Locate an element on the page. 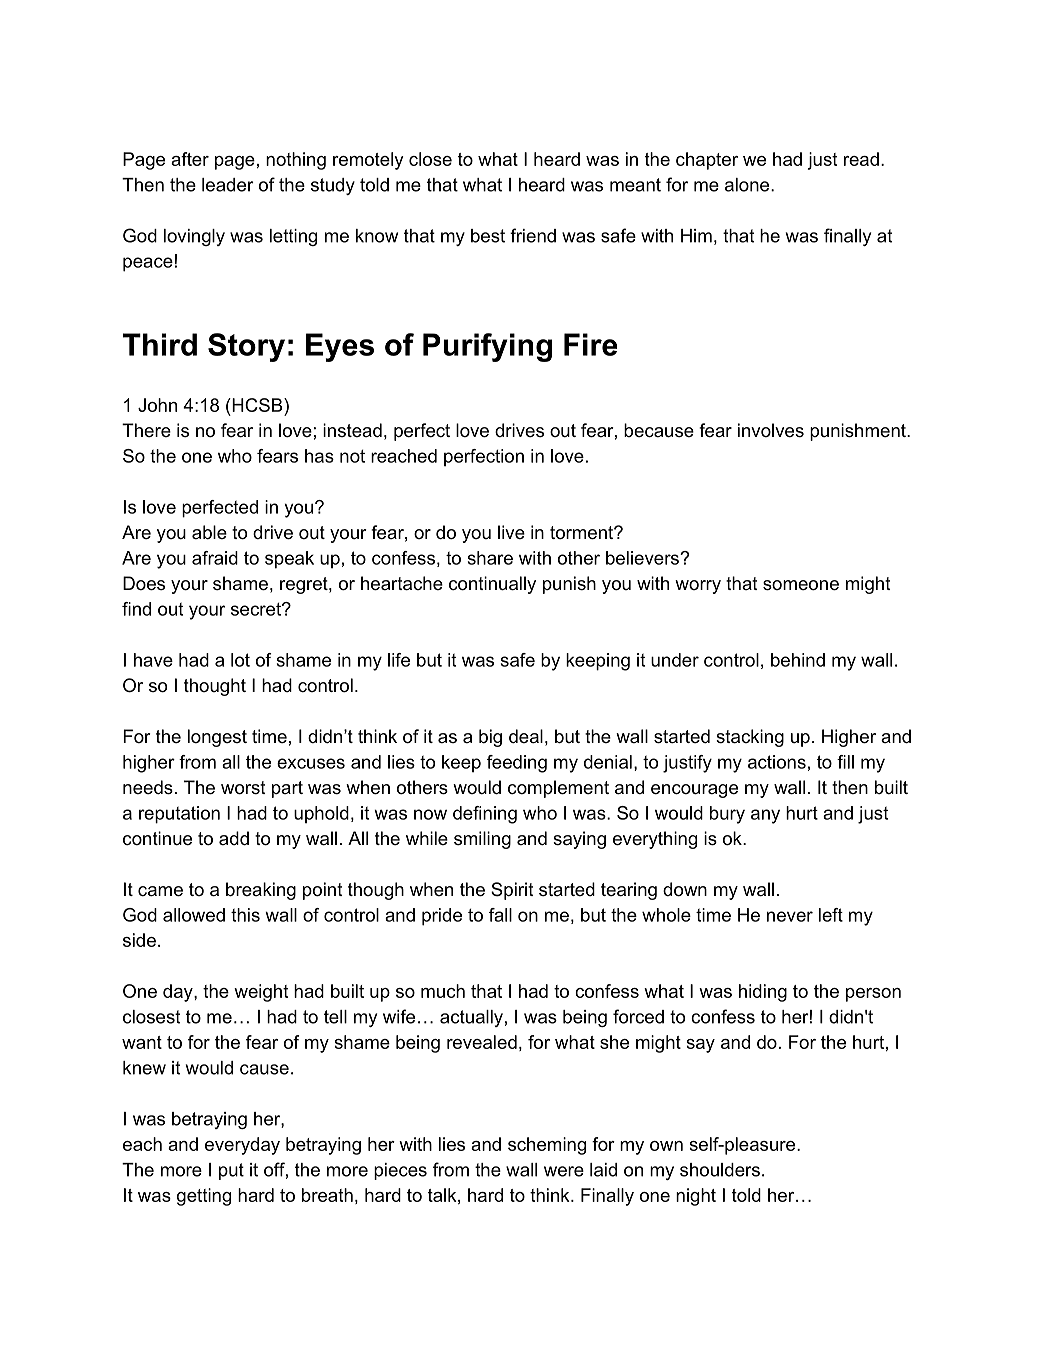  smiling is located at coordinates (482, 840).
